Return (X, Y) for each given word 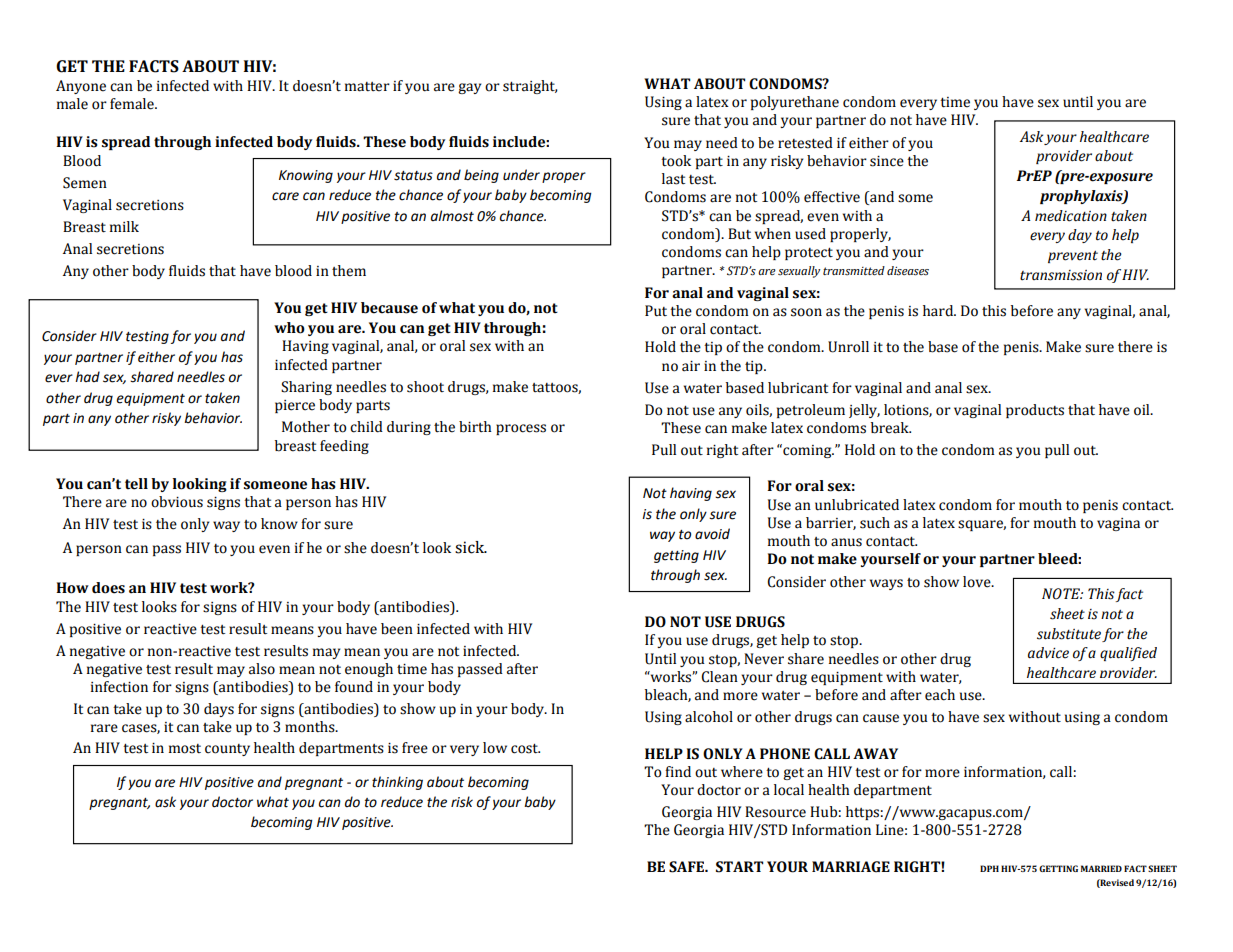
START (739, 867)
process (521, 429)
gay (469, 88)
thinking (397, 783)
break (891, 428)
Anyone (81, 87)
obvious (177, 502)
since (887, 161)
